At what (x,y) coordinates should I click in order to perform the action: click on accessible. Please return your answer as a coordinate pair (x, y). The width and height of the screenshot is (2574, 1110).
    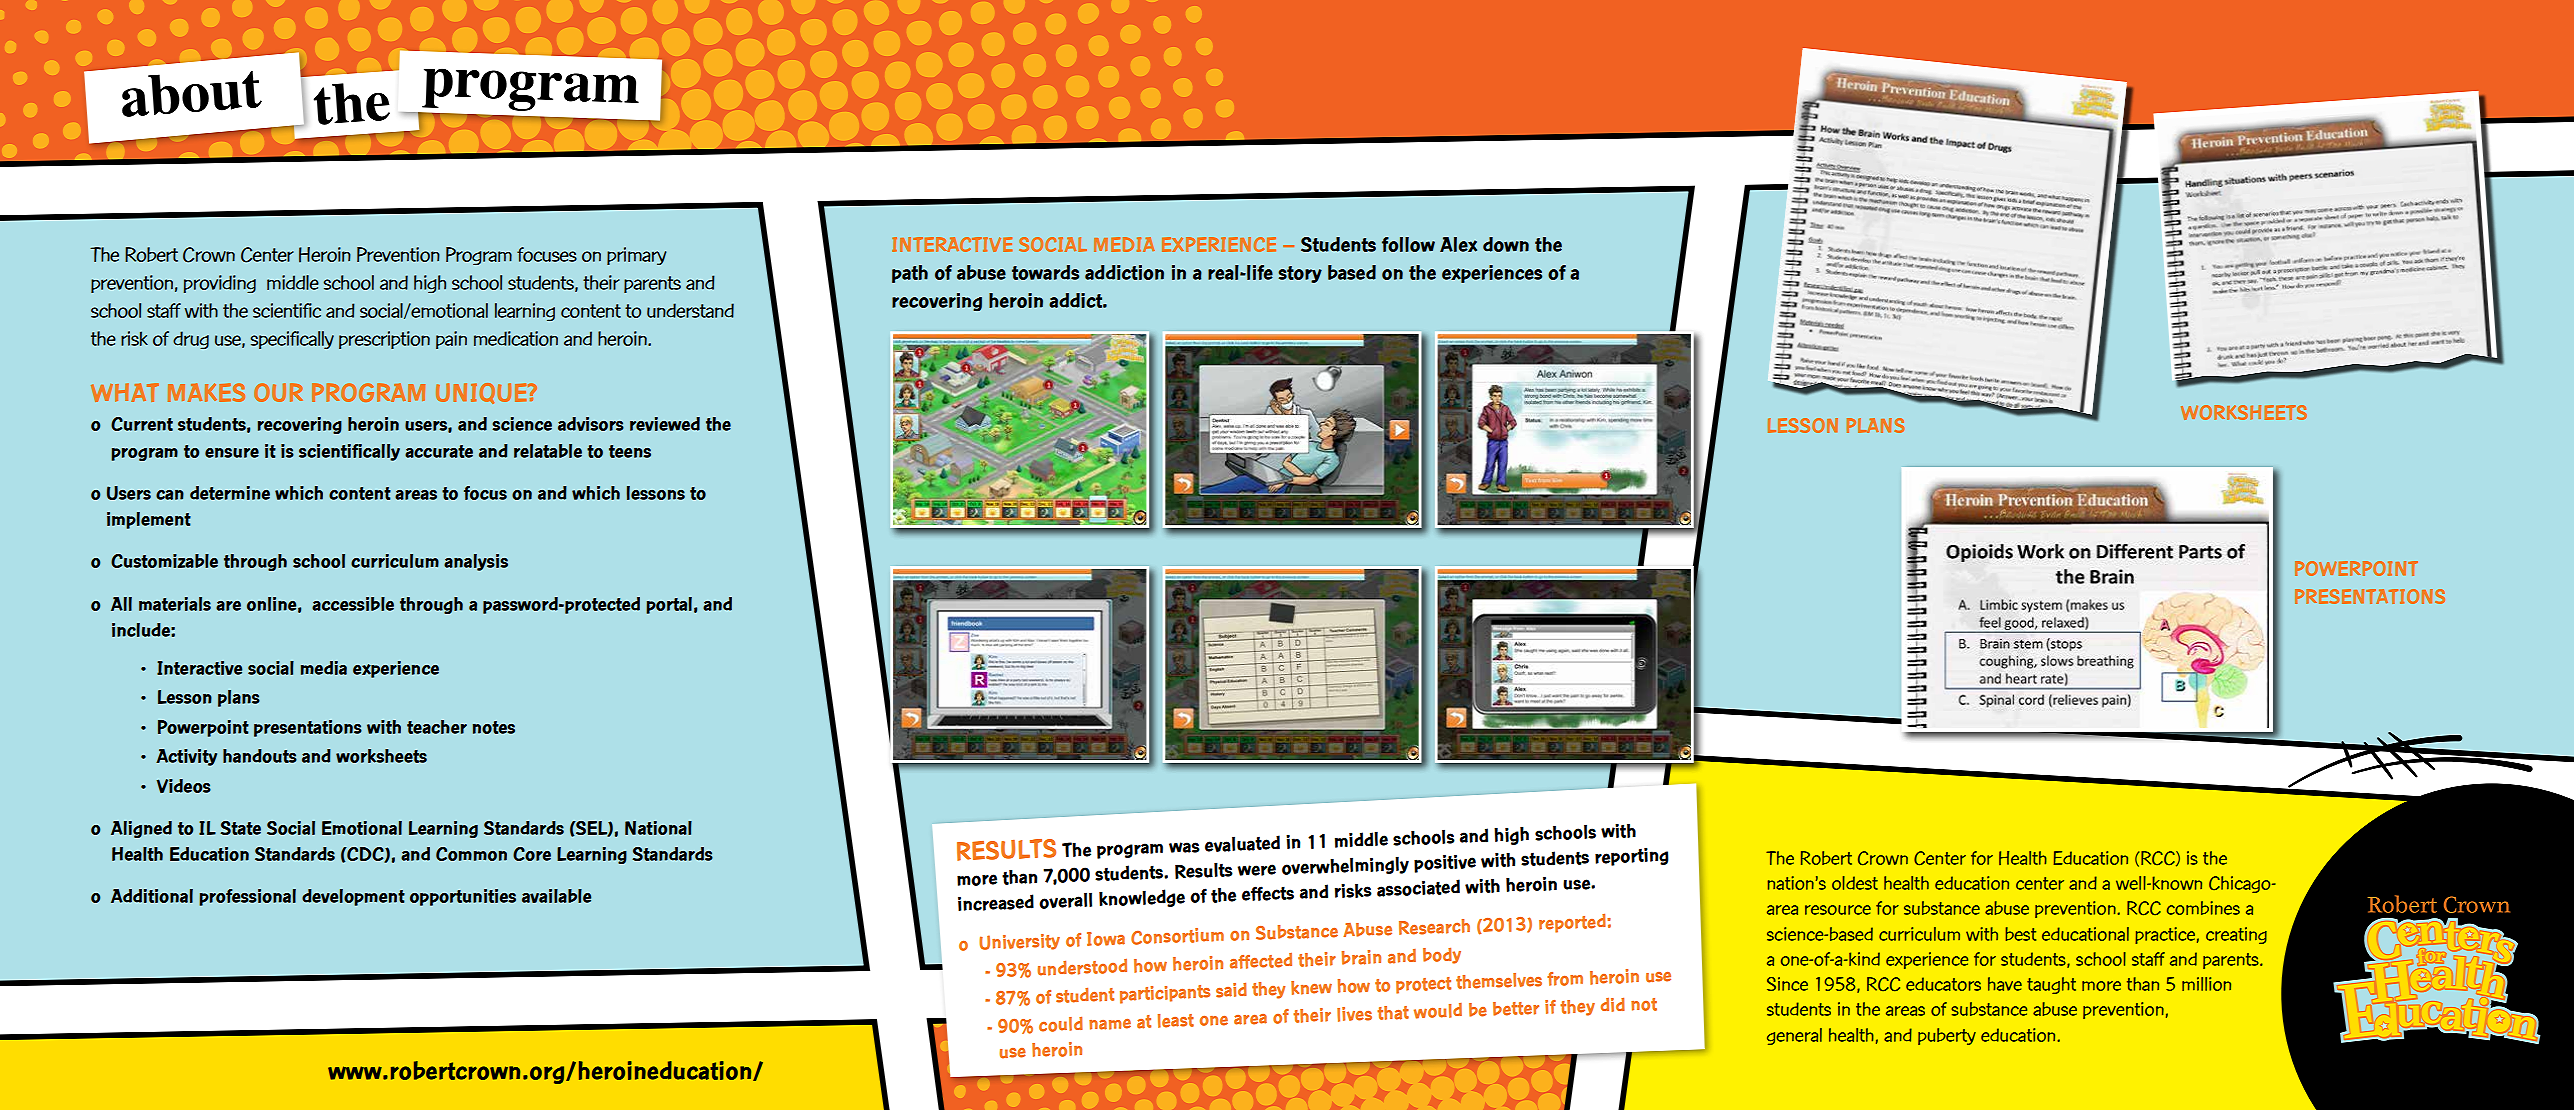
    Looking at the image, I should click on (353, 604).
